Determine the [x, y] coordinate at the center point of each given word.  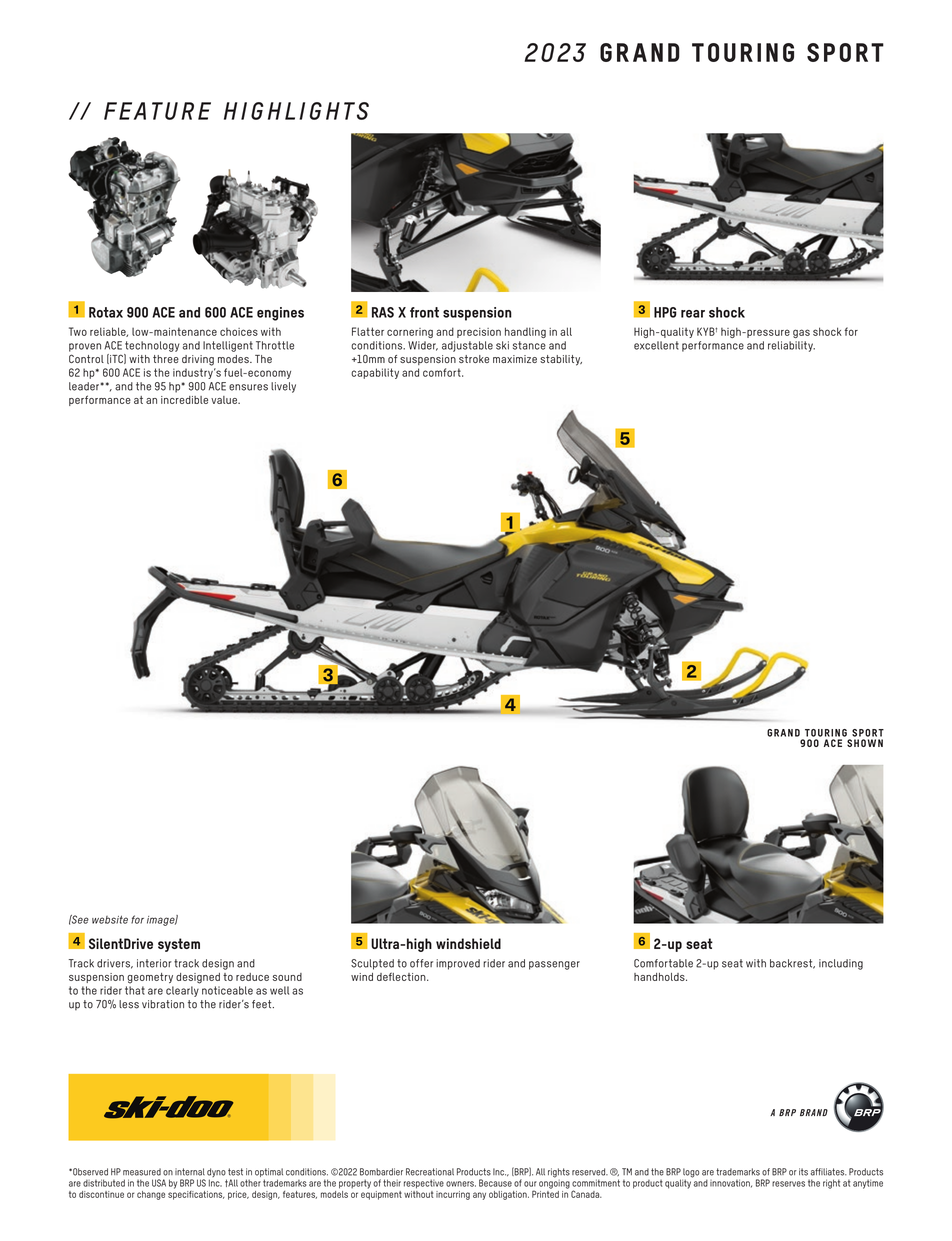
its [803, 1172]
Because [495, 1183]
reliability [791, 346]
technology [152, 346]
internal [190, 1172]
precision [479, 333]
